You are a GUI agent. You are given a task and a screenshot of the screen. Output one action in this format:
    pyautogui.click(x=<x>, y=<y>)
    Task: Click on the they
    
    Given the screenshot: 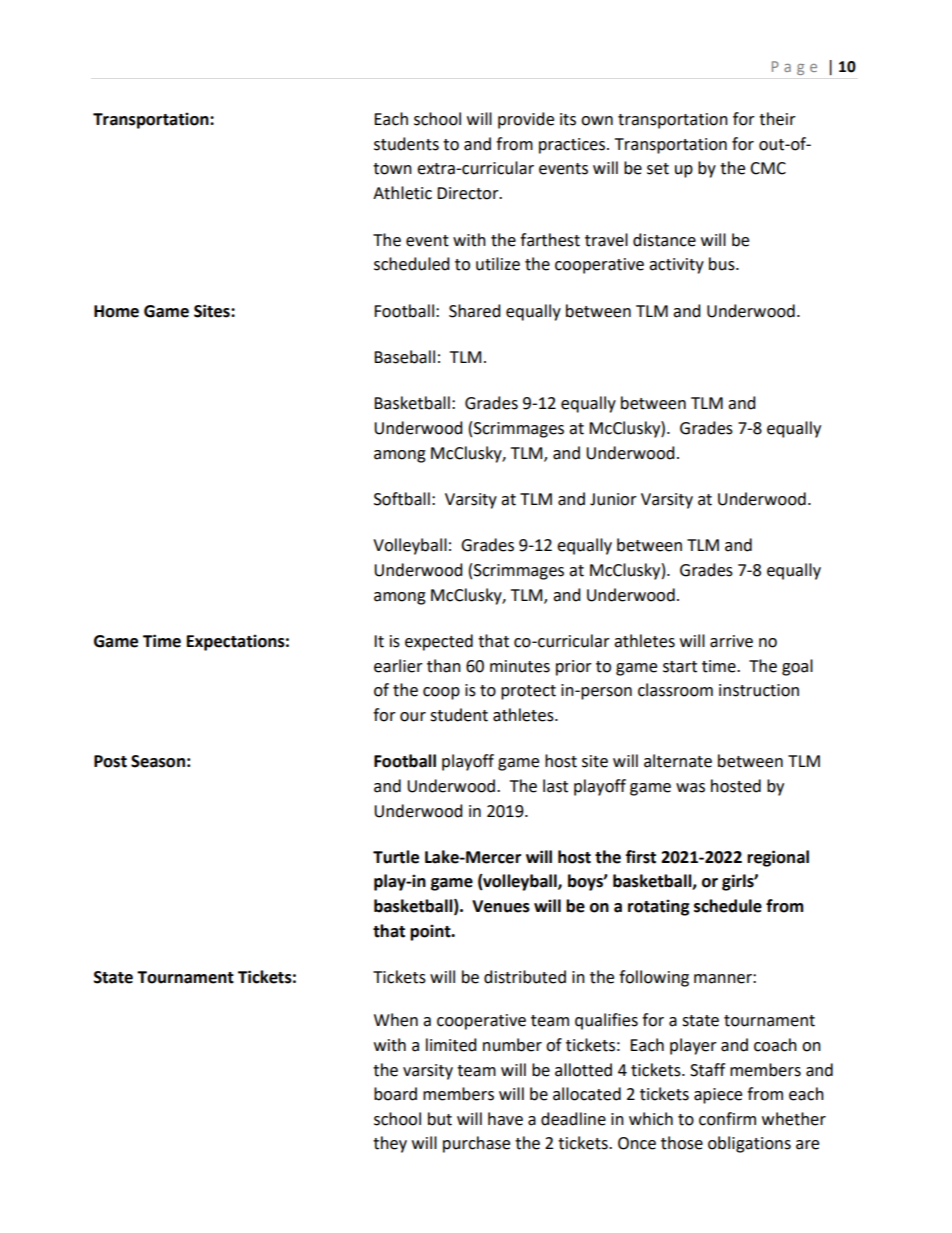 What is the action you would take?
    pyautogui.click(x=390, y=1144)
